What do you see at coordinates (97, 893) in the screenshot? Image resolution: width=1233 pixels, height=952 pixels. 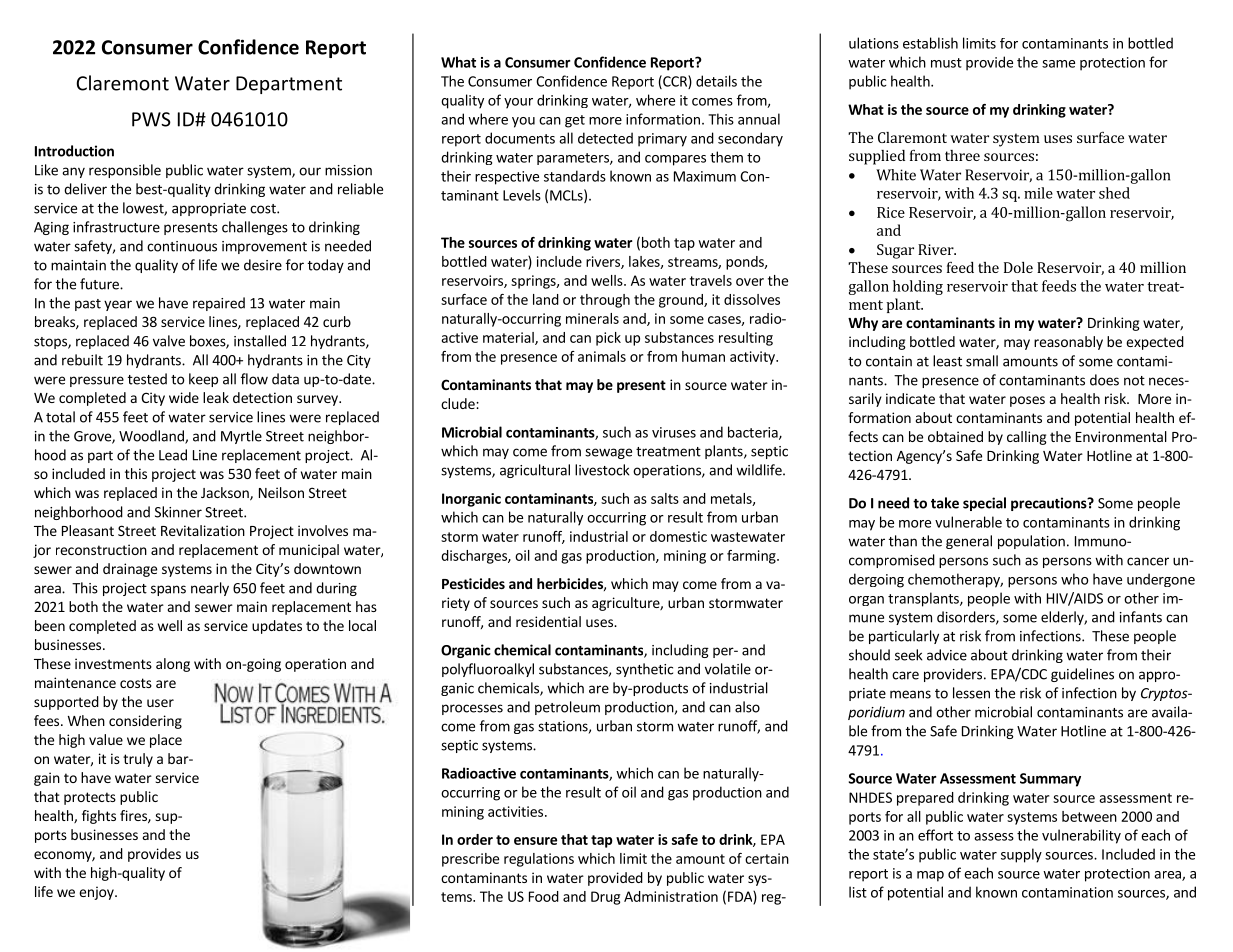 I see `enjoy` at bounding box center [97, 893].
